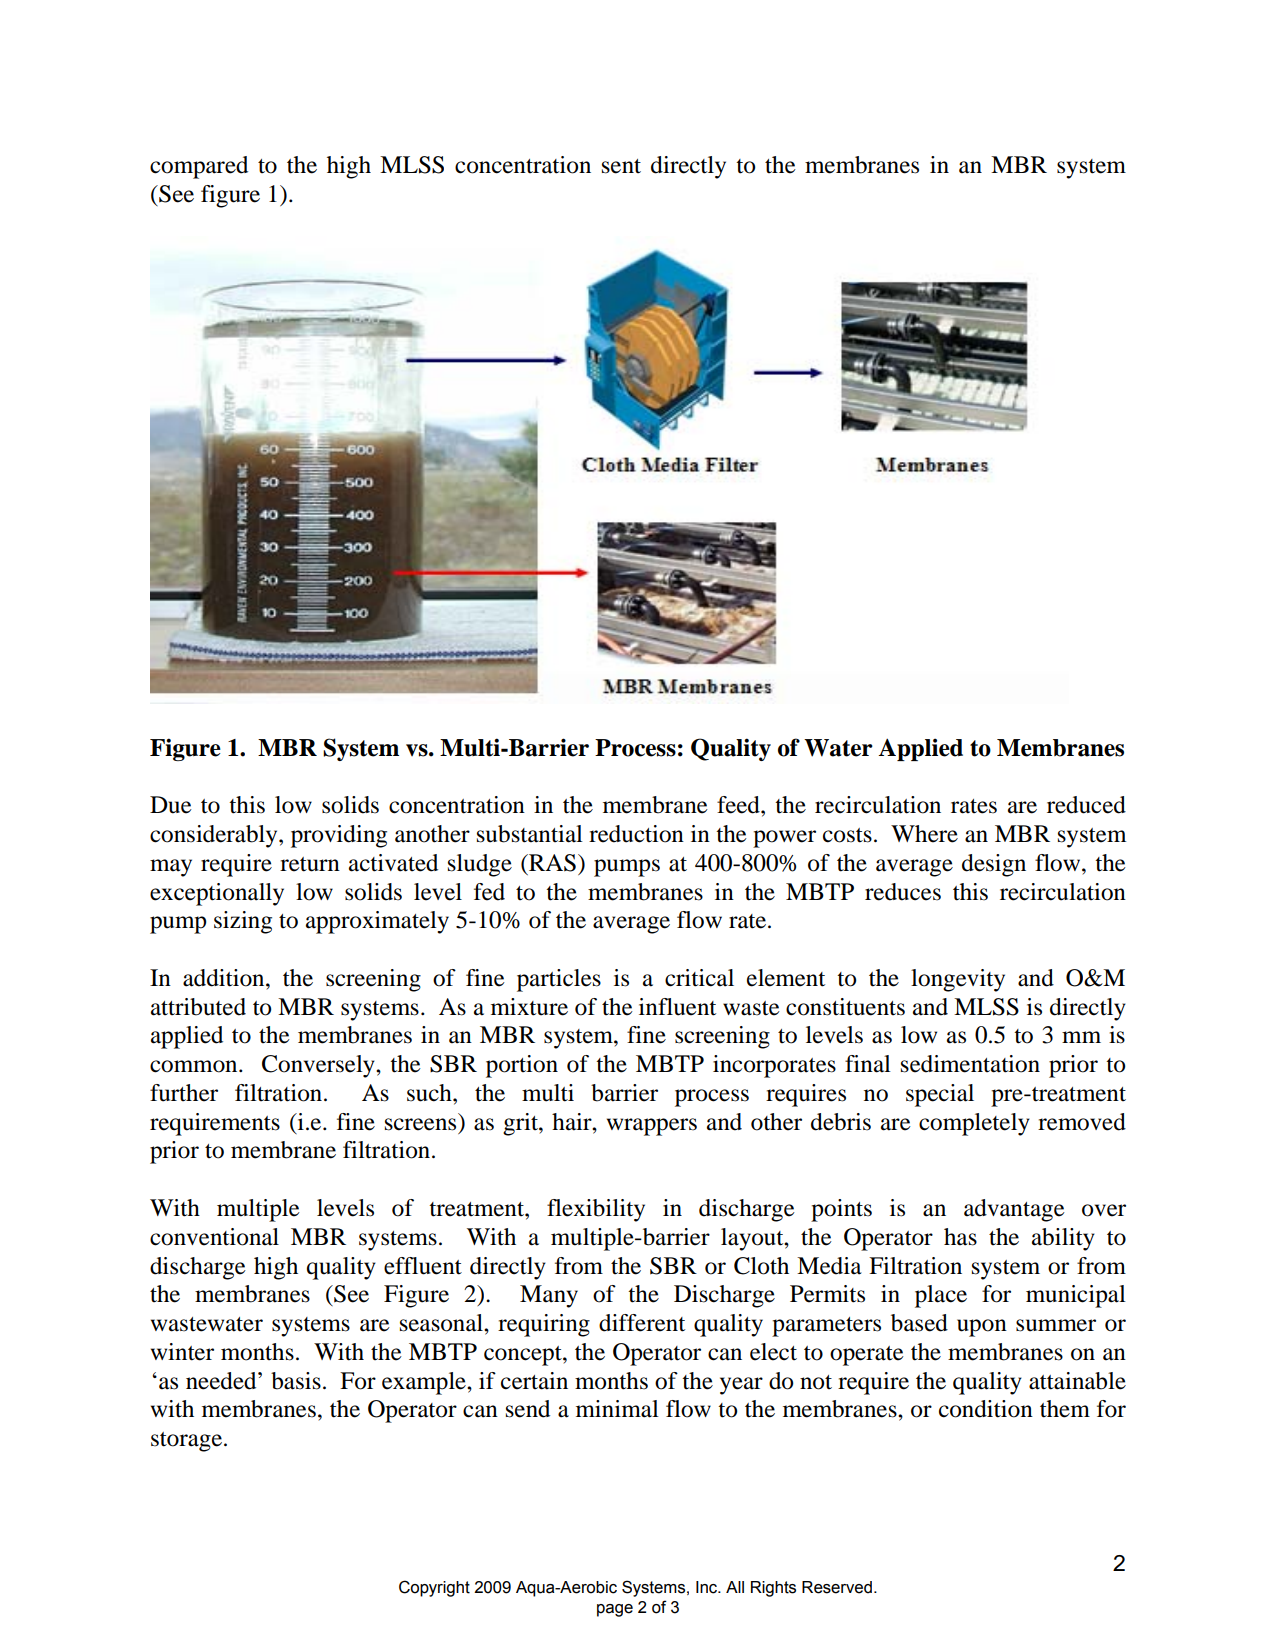 The width and height of the document is (1276, 1651). I want to click on compared, so click(199, 167).
